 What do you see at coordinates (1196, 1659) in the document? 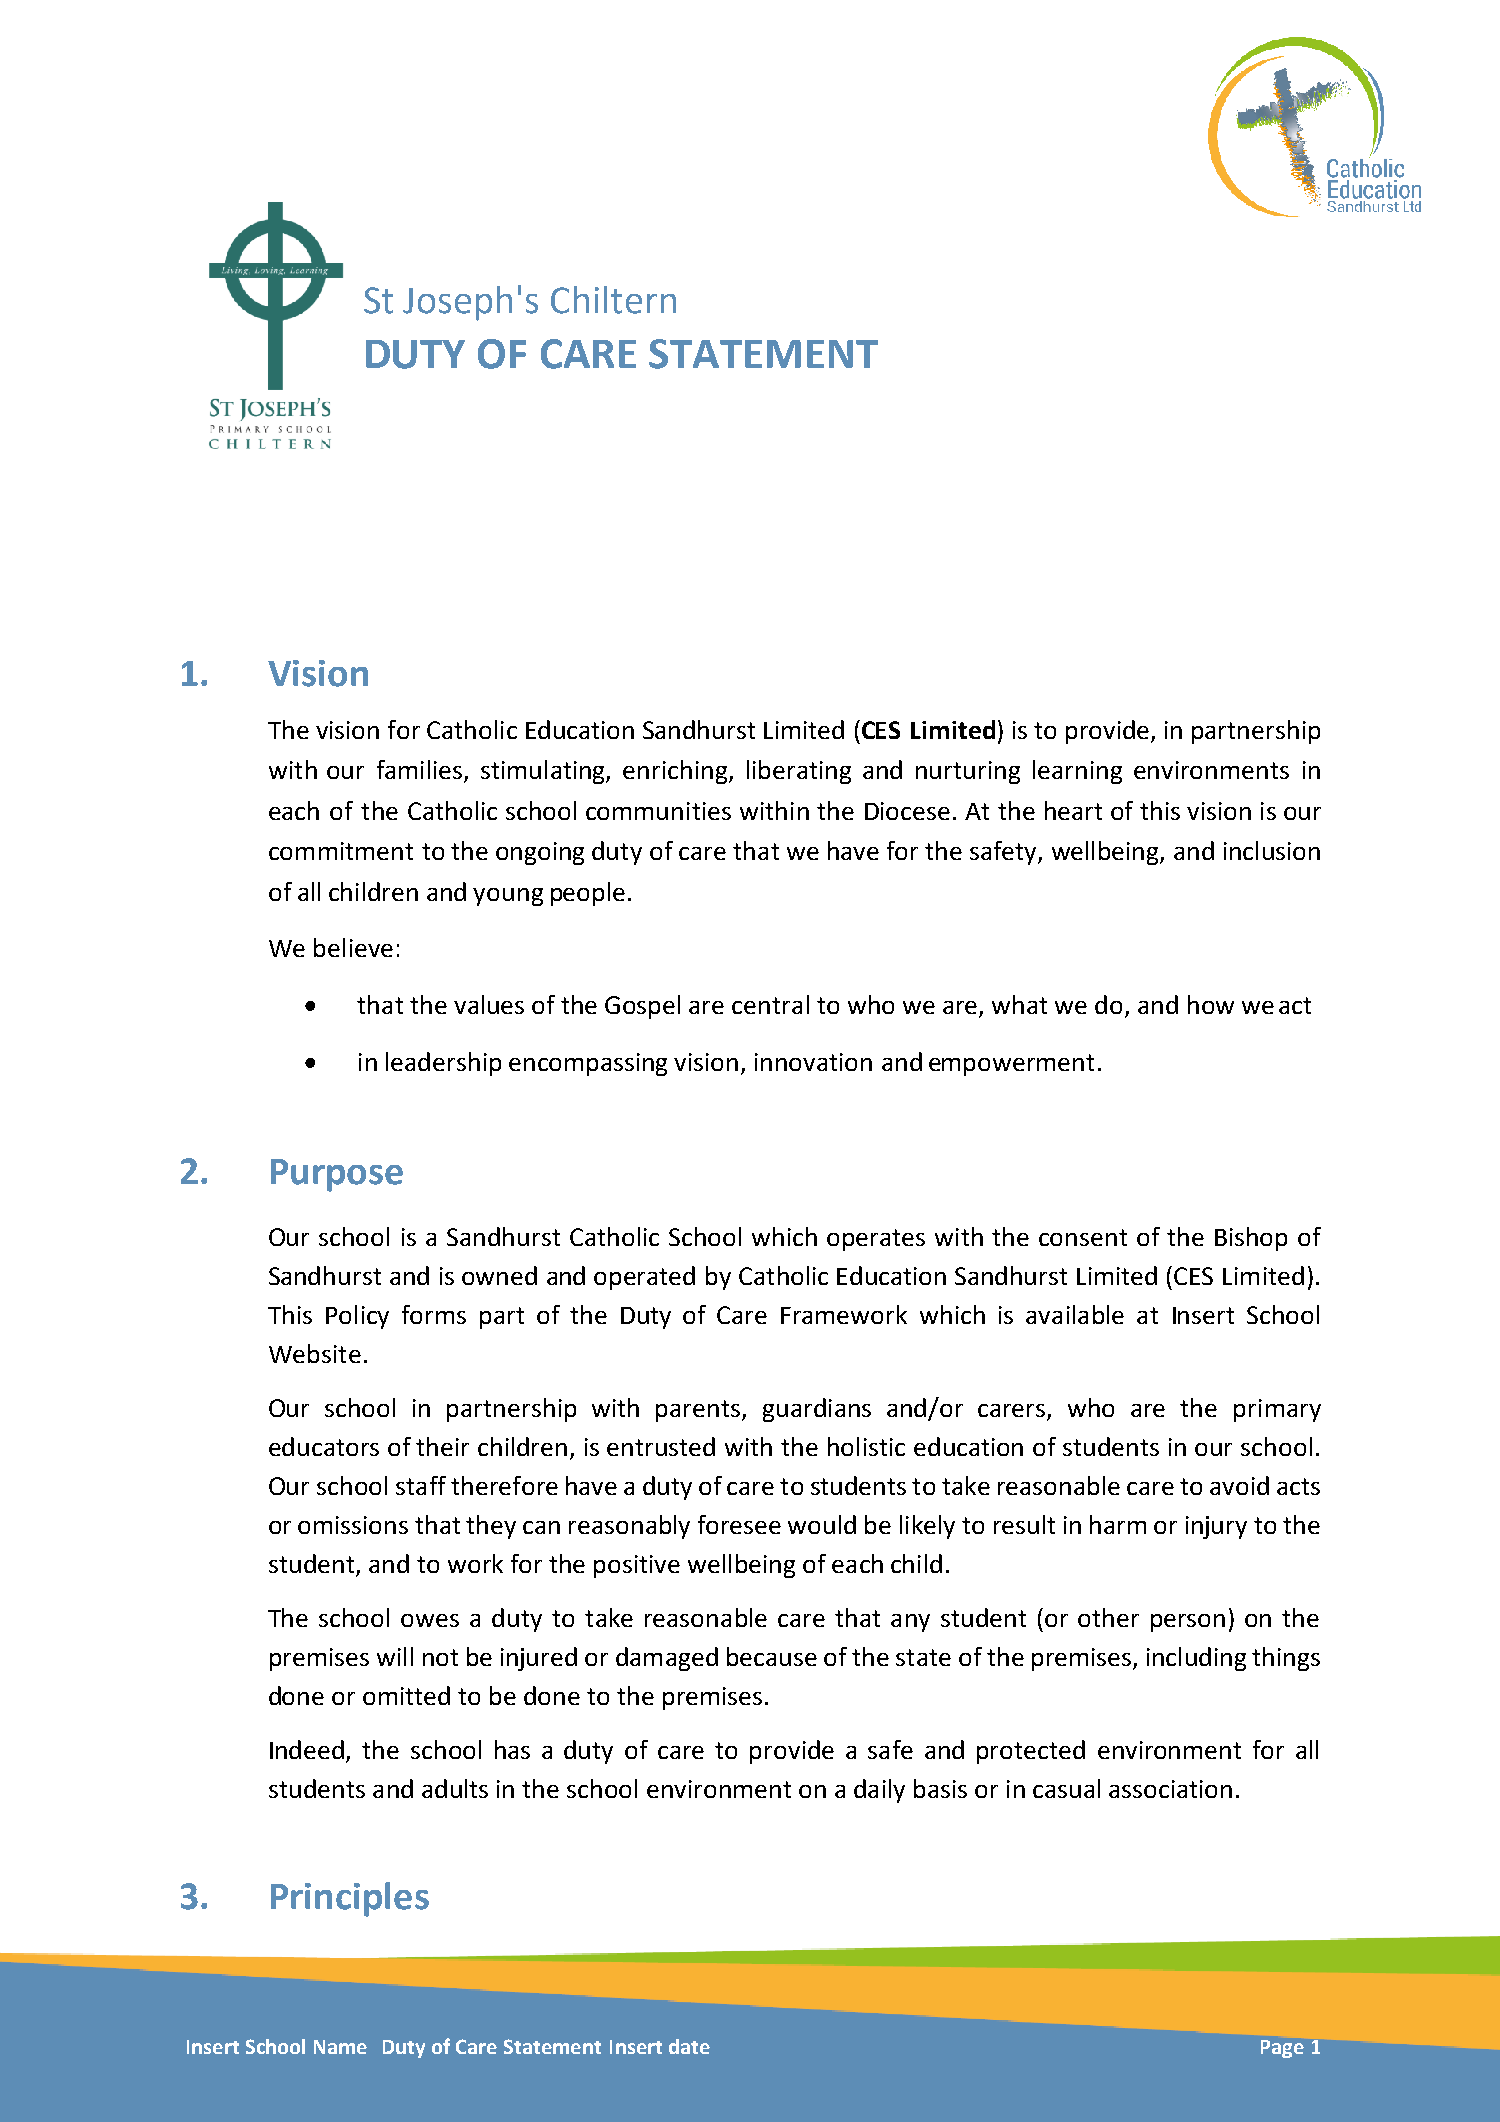
I see `including` at bounding box center [1196, 1659].
